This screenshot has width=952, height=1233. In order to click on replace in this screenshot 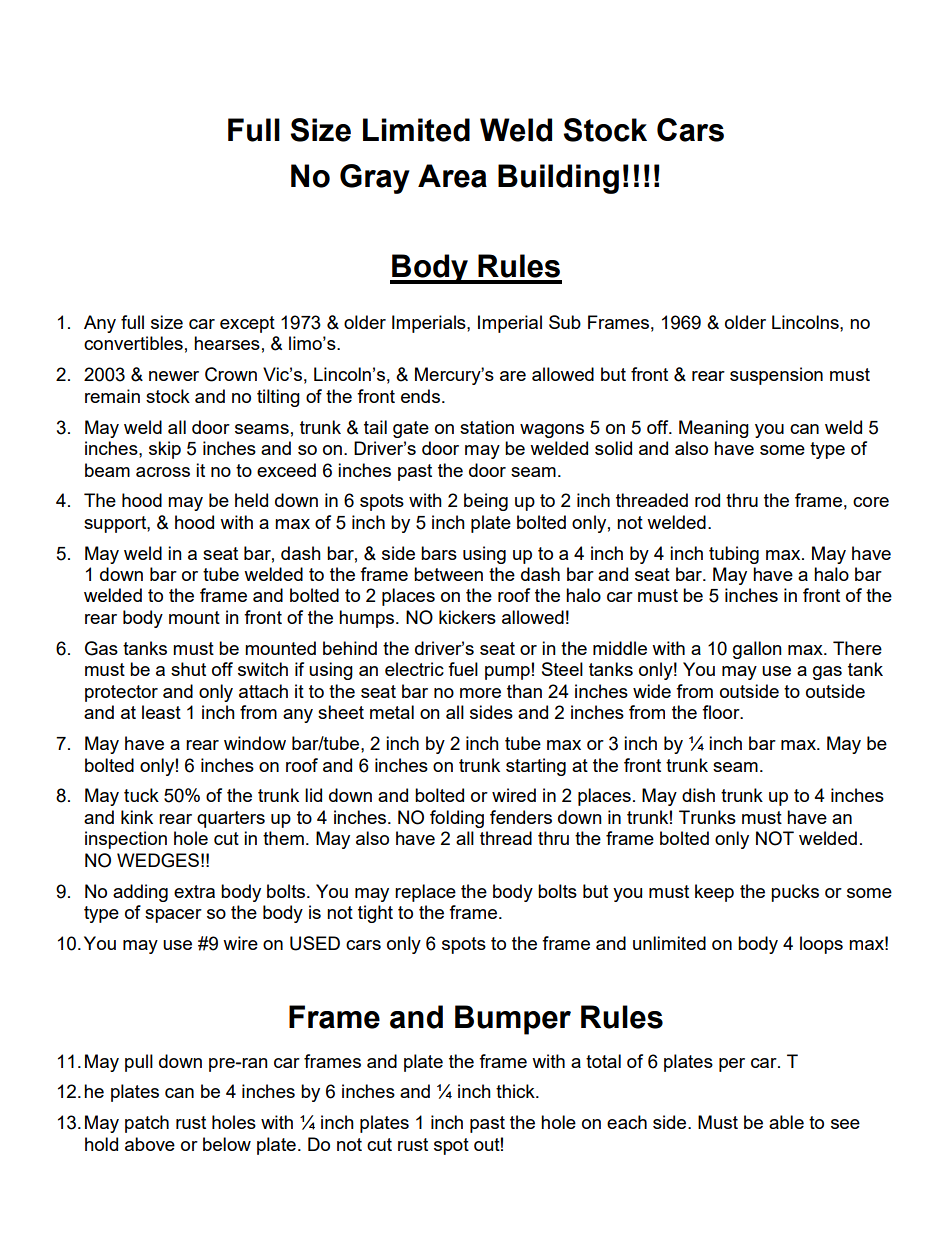, I will do `click(425, 893)`.
